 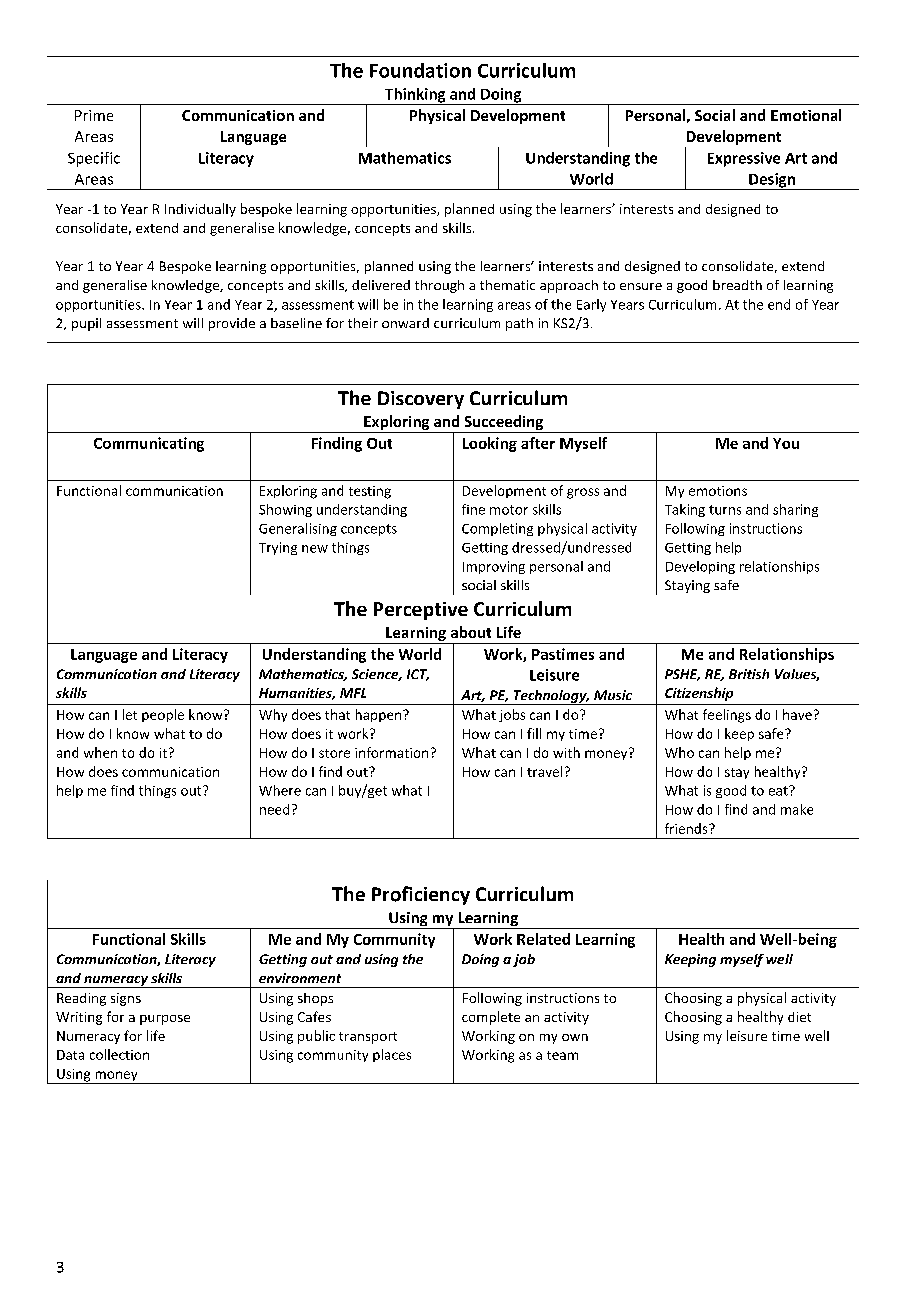 What do you see at coordinates (737, 285) in the screenshot?
I see `breadth` at bounding box center [737, 285].
